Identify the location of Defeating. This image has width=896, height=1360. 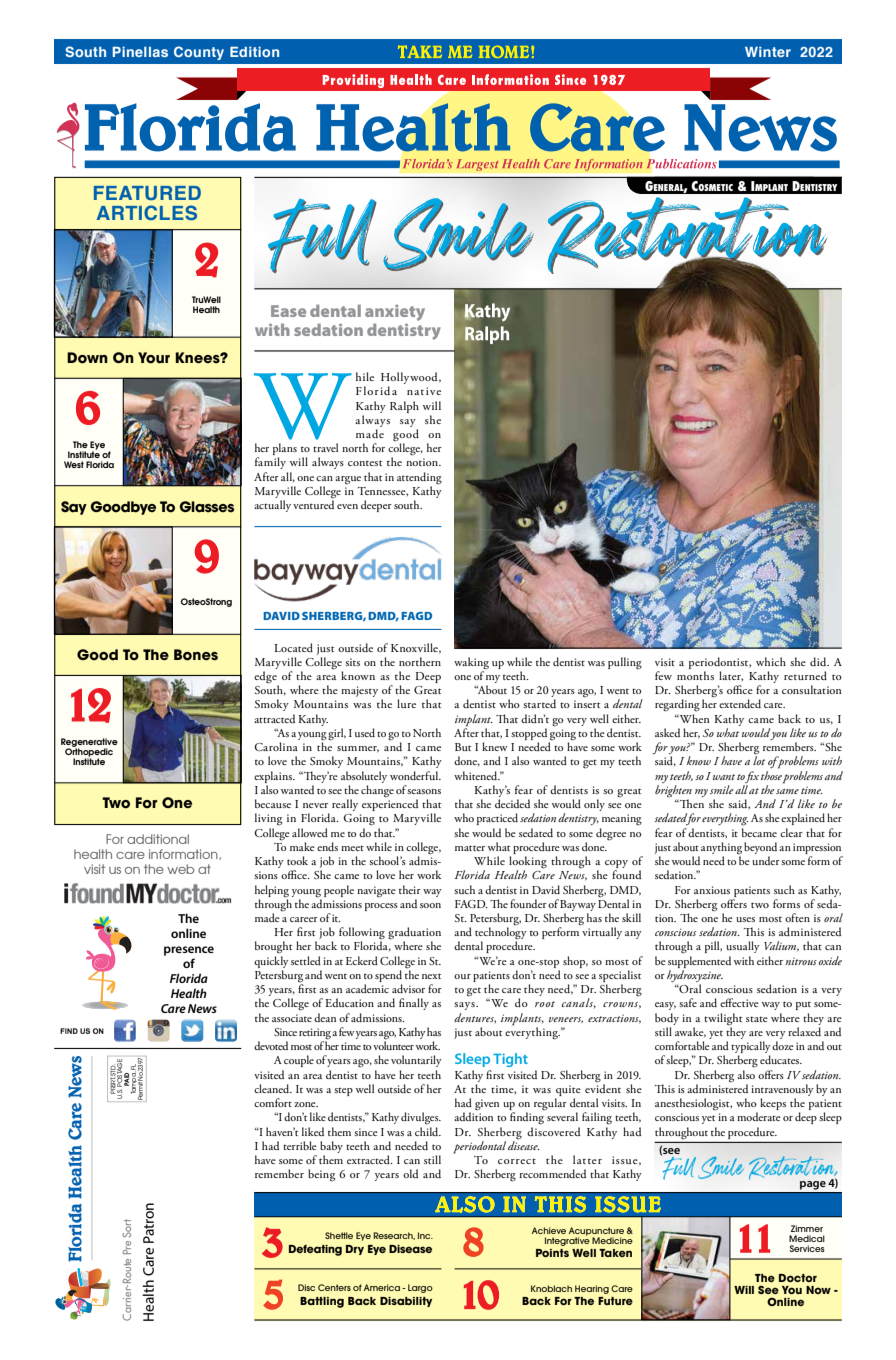
(315, 1250).
